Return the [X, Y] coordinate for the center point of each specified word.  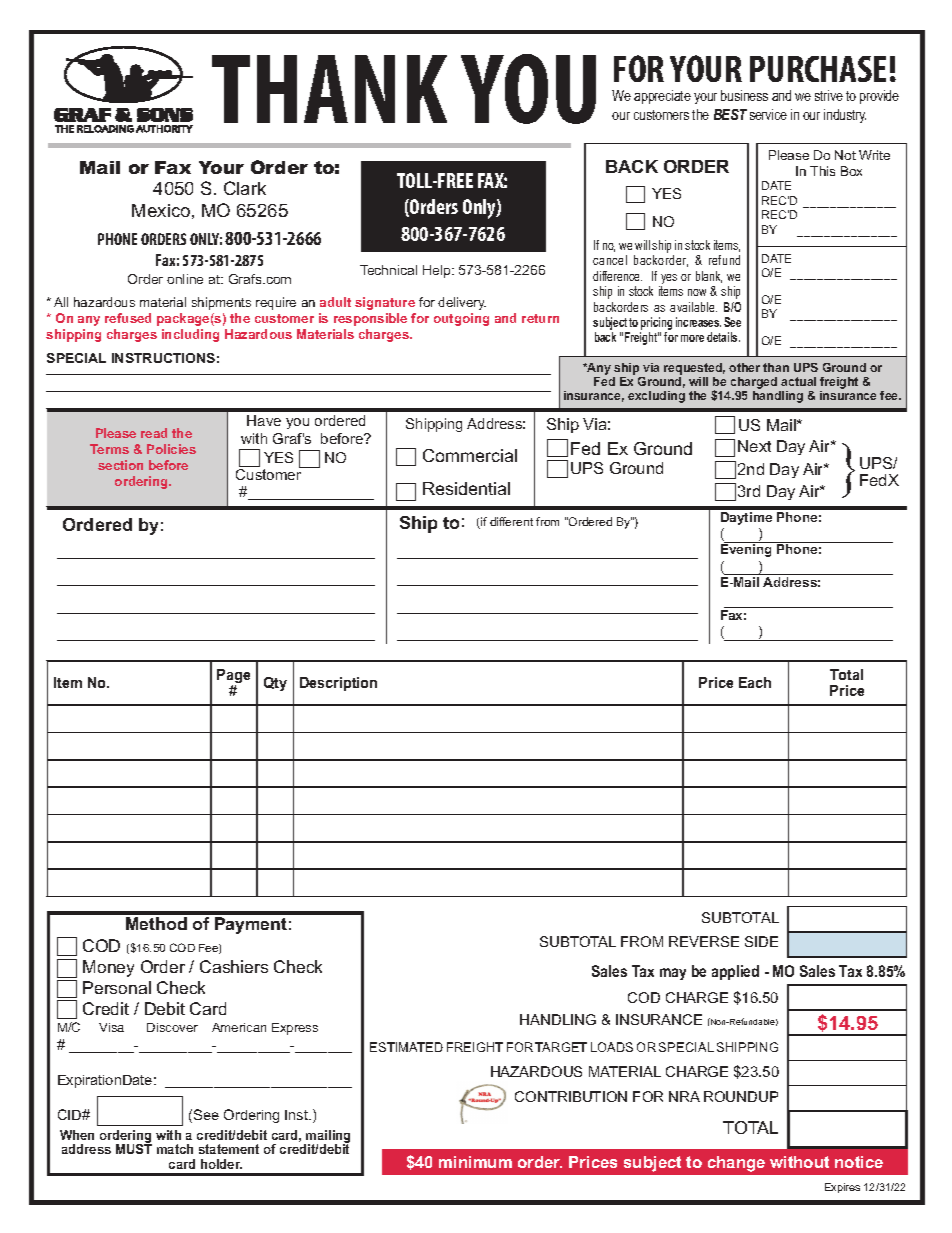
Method [156, 923]
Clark [245, 188]
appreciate [662, 97]
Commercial [470, 455]
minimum [475, 1162]
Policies [171, 449]
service [768, 114]
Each [755, 682]
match [175, 1149]
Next [754, 446]
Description [338, 684]
